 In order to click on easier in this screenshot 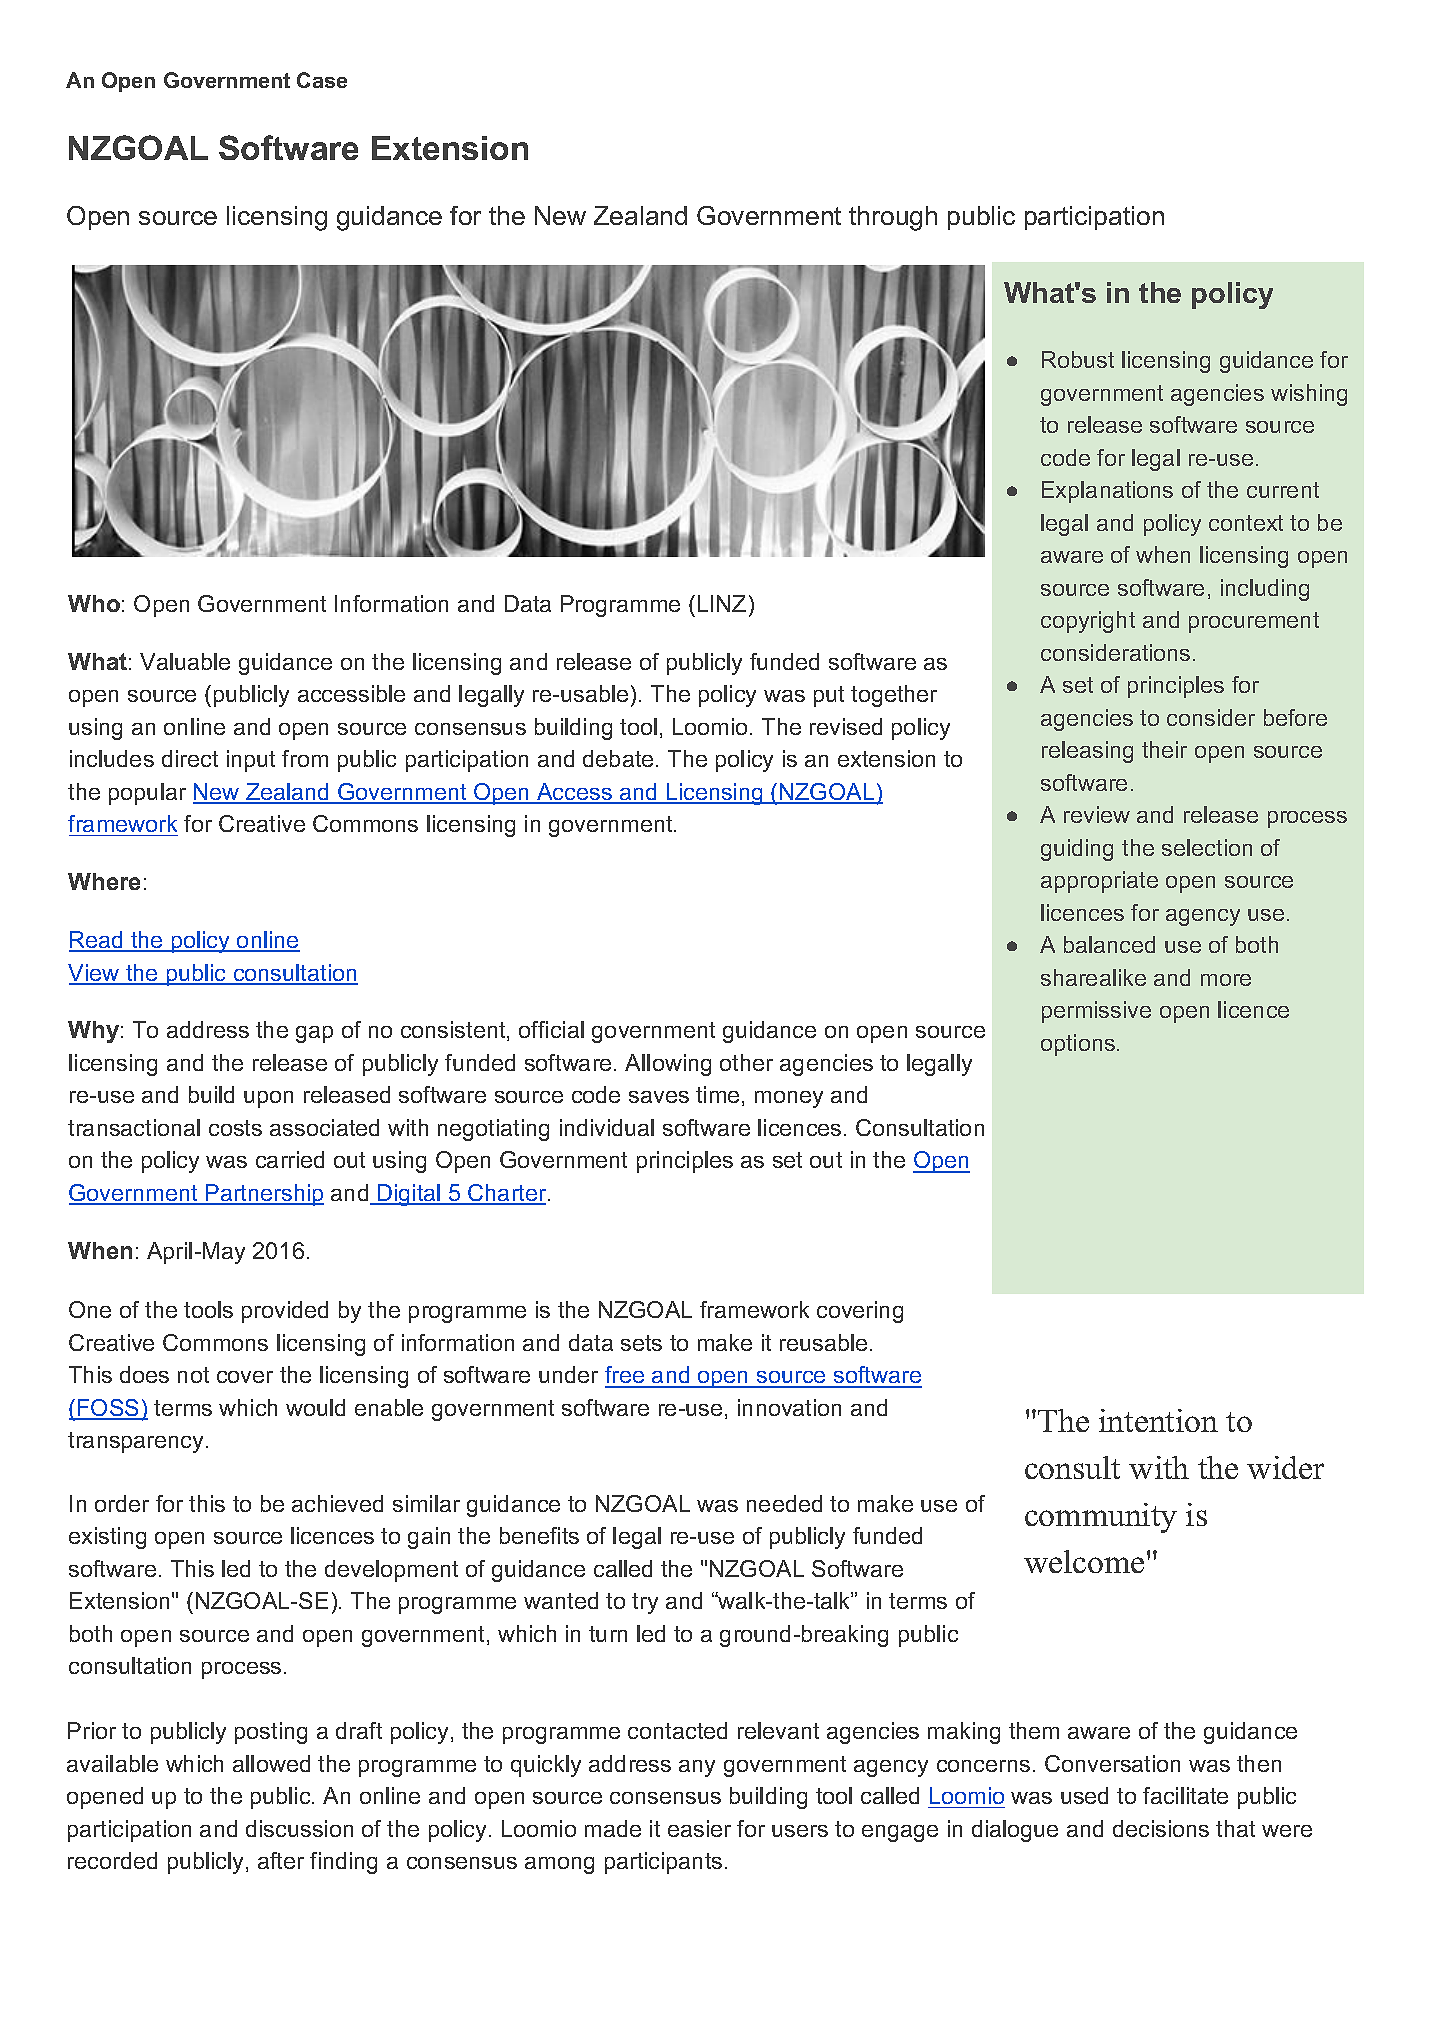, I will do `click(699, 1828)`.
